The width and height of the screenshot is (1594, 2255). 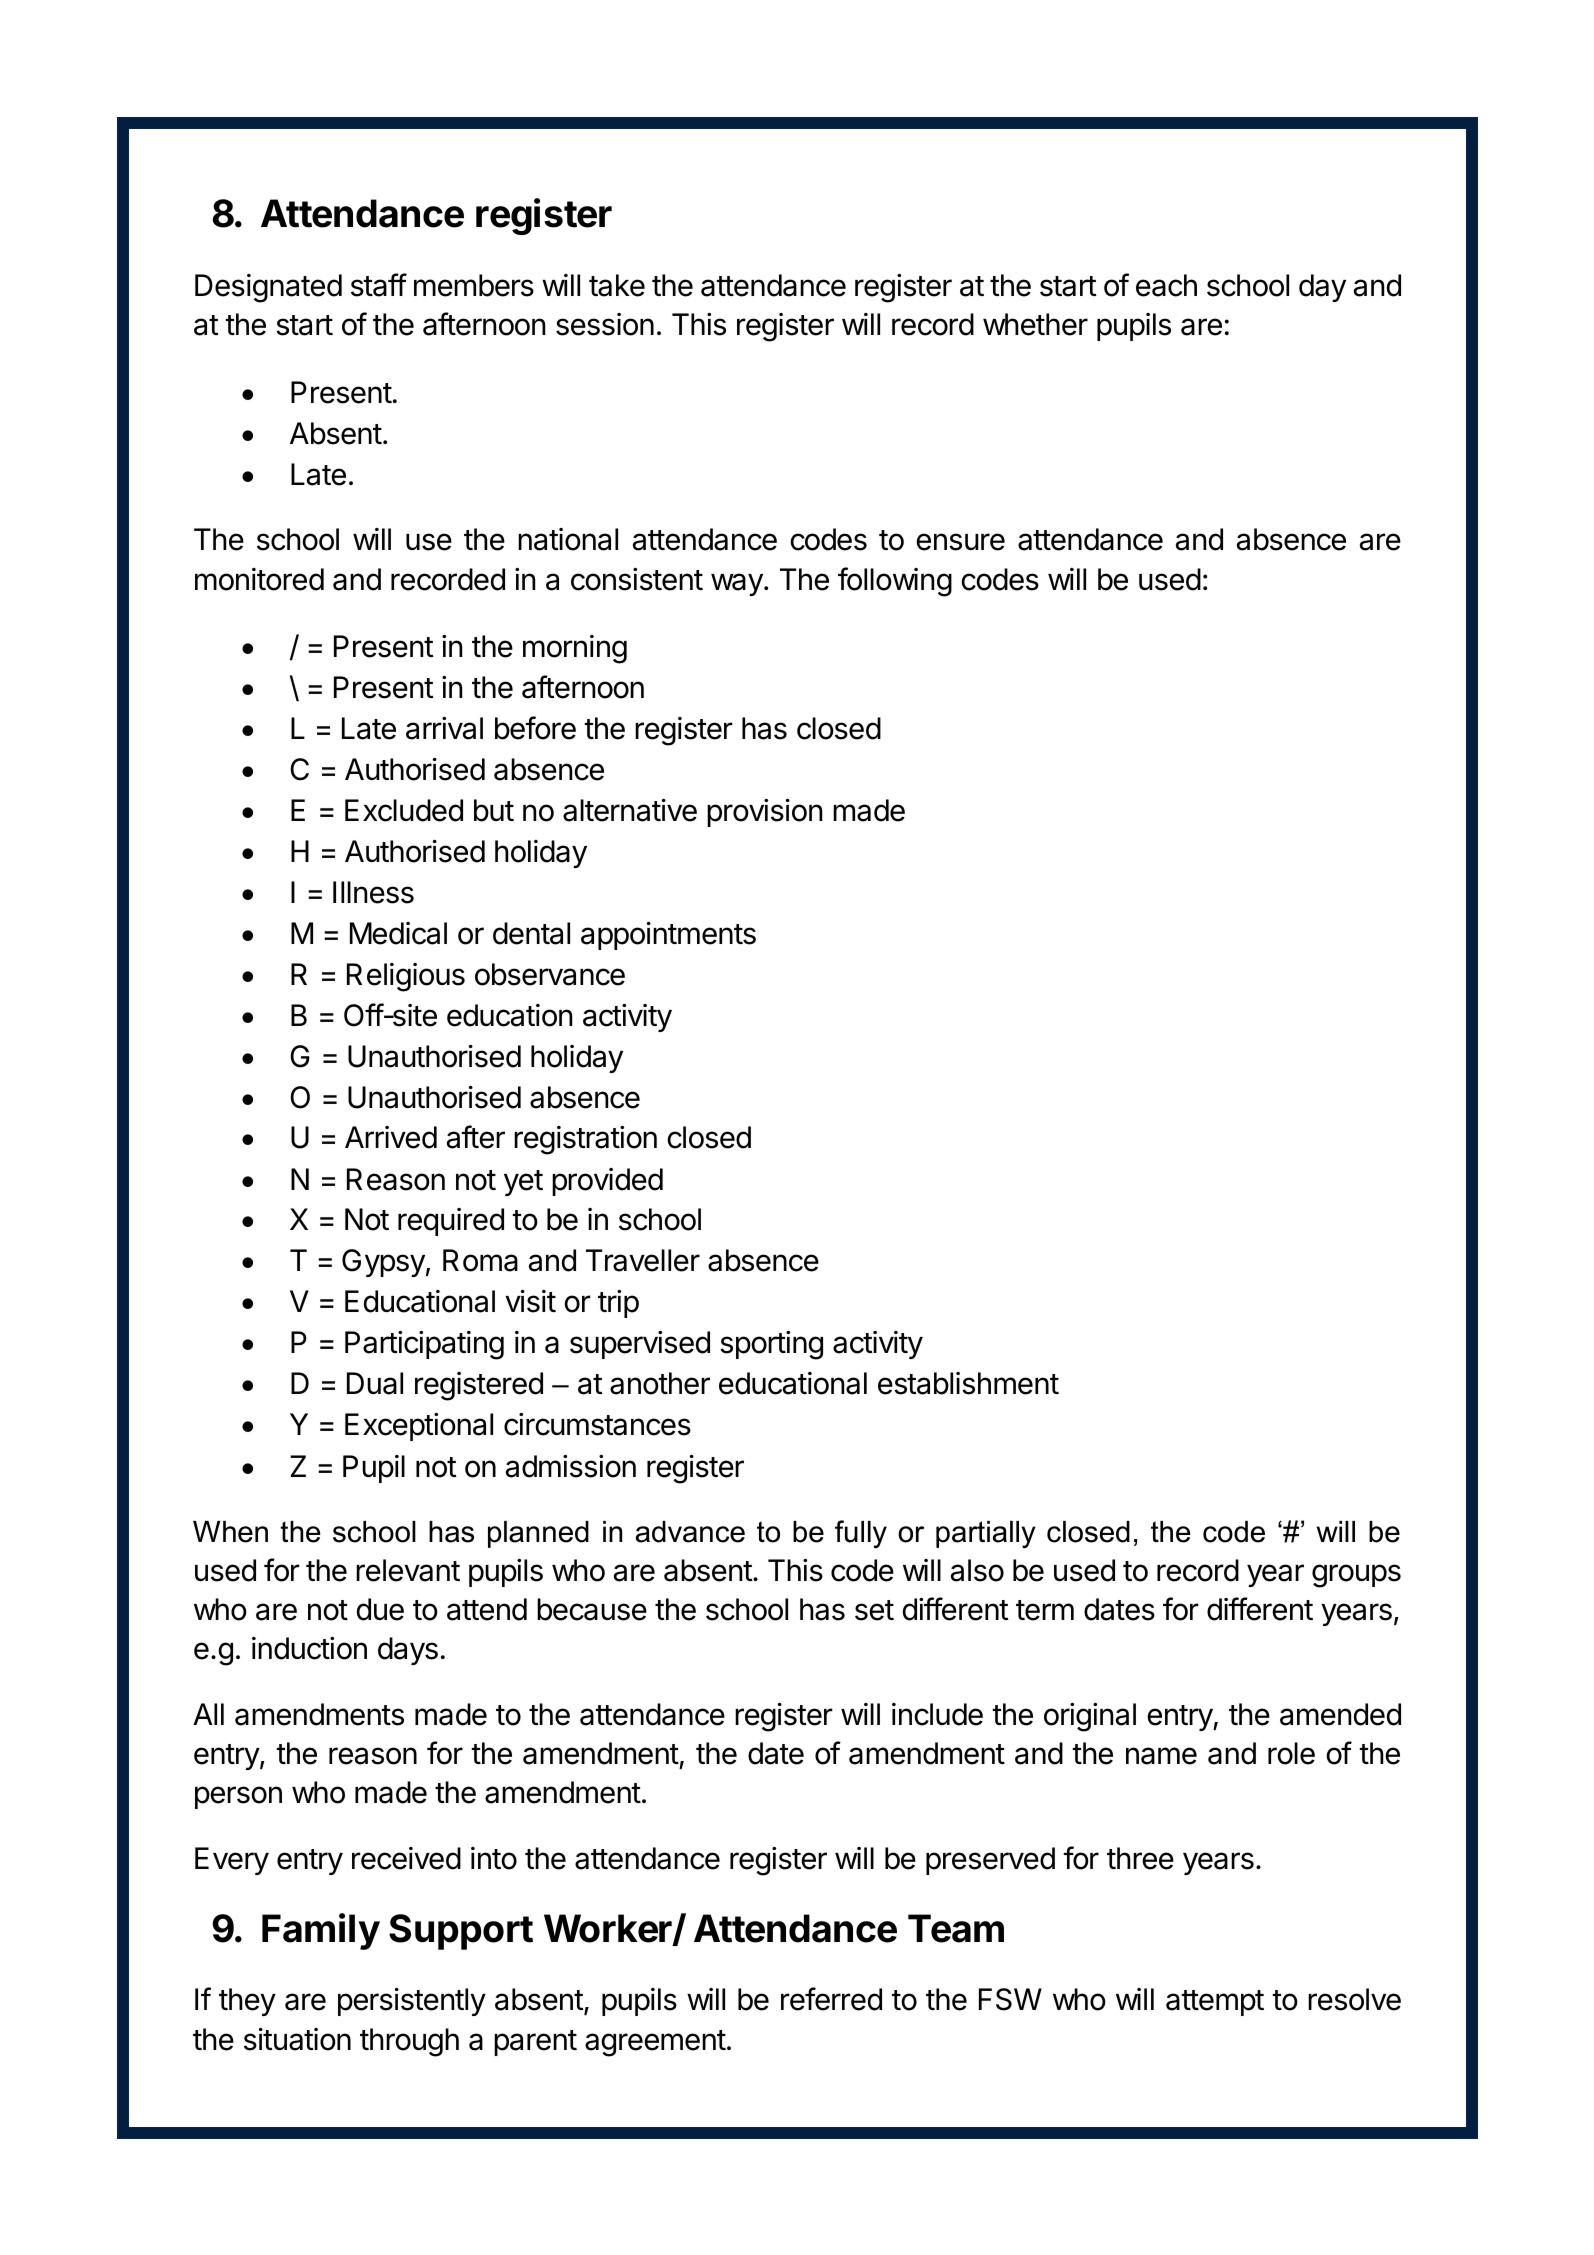 I want to click on attempt, so click(x=1215, y=2003).
